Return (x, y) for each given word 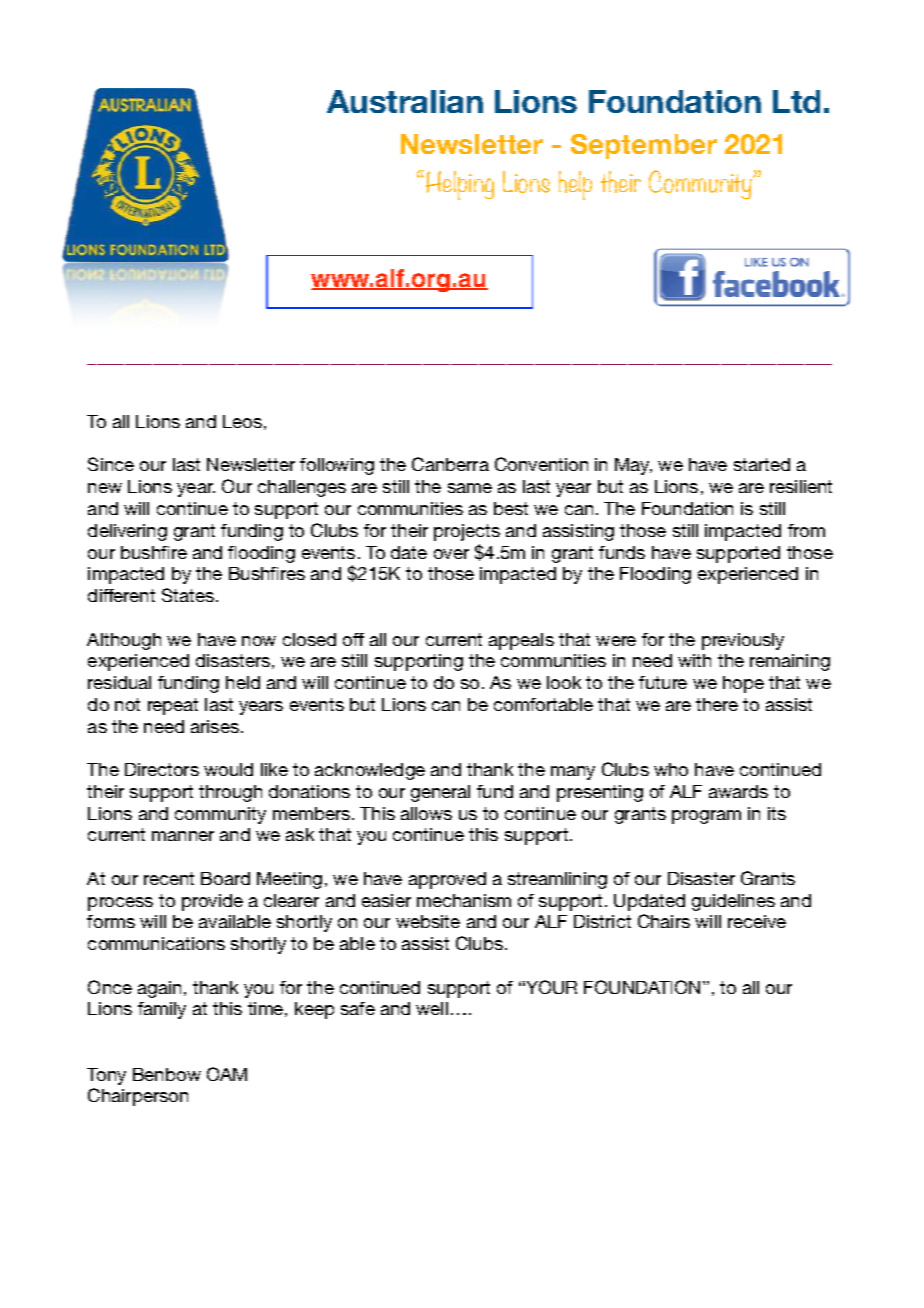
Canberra (450, 464)
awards (738, 791)
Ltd (796, 101)
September (644, 146)
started (762, 464)
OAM (227, 1074)
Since (111, 464)
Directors (162, 769)
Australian (405, 101)
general (440, 793)
